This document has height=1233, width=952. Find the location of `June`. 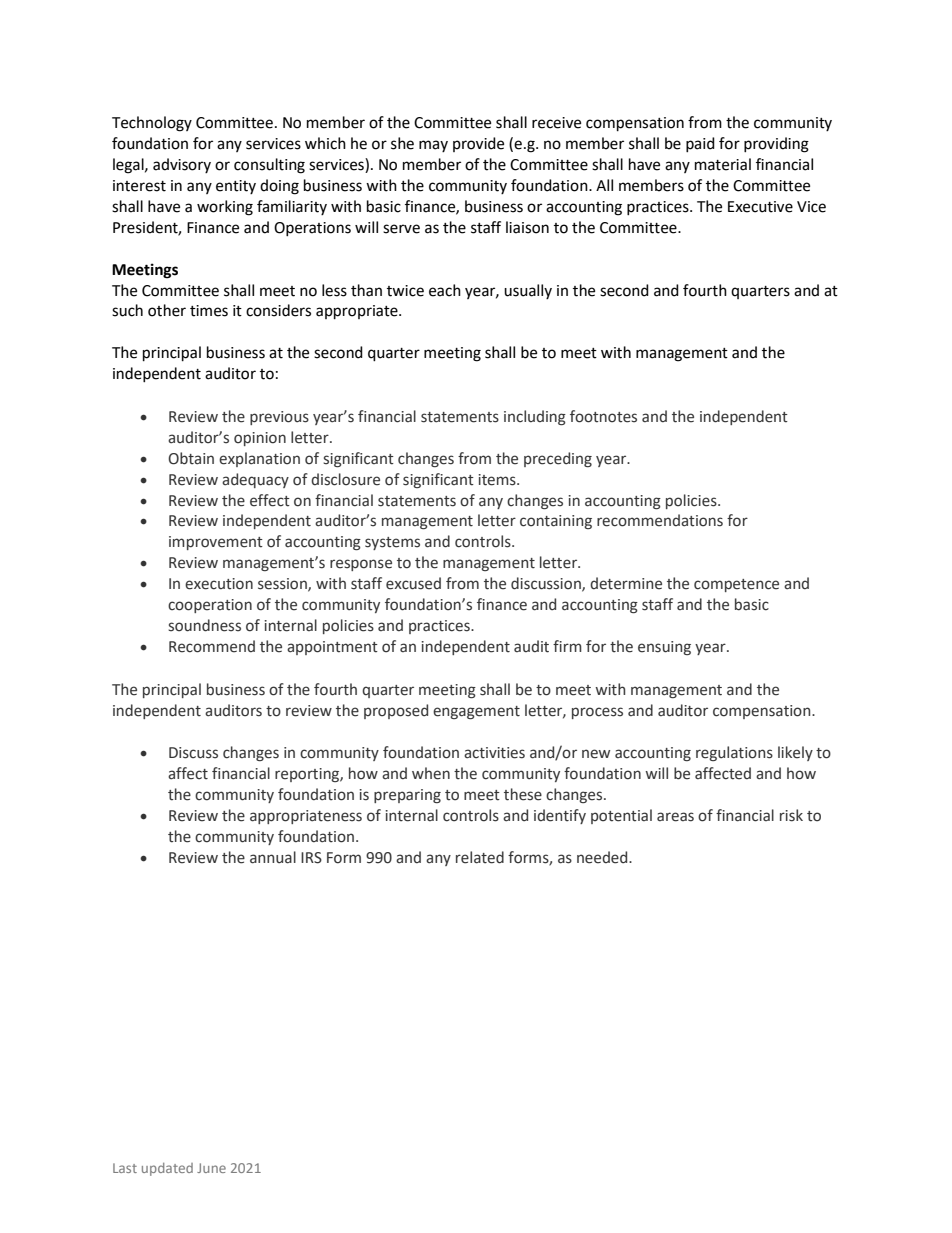

June is located at coordinates (211, 1168).
